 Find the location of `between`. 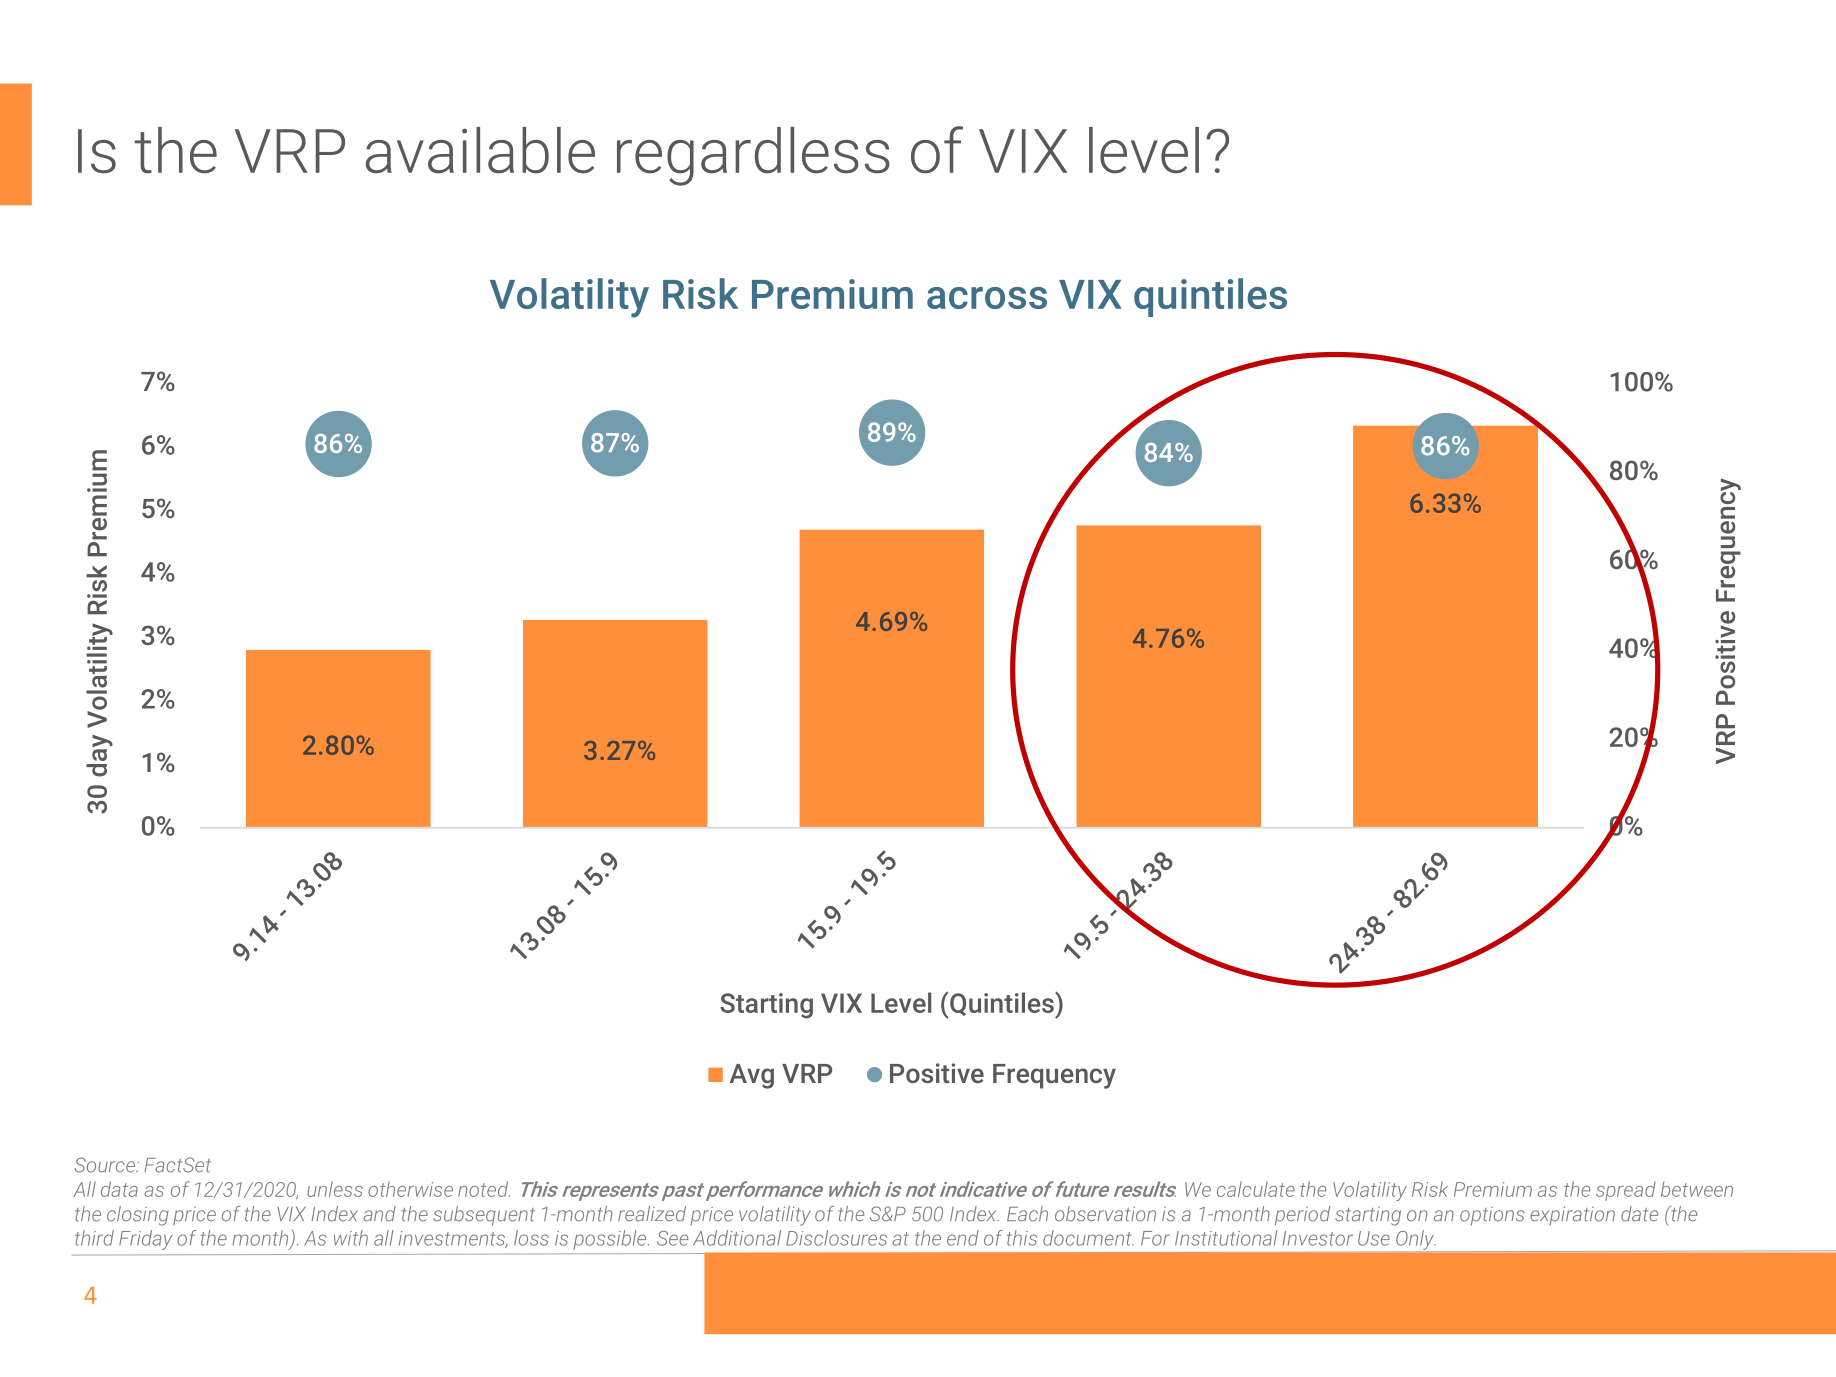

between is located at coordinates (1697, 1189).
